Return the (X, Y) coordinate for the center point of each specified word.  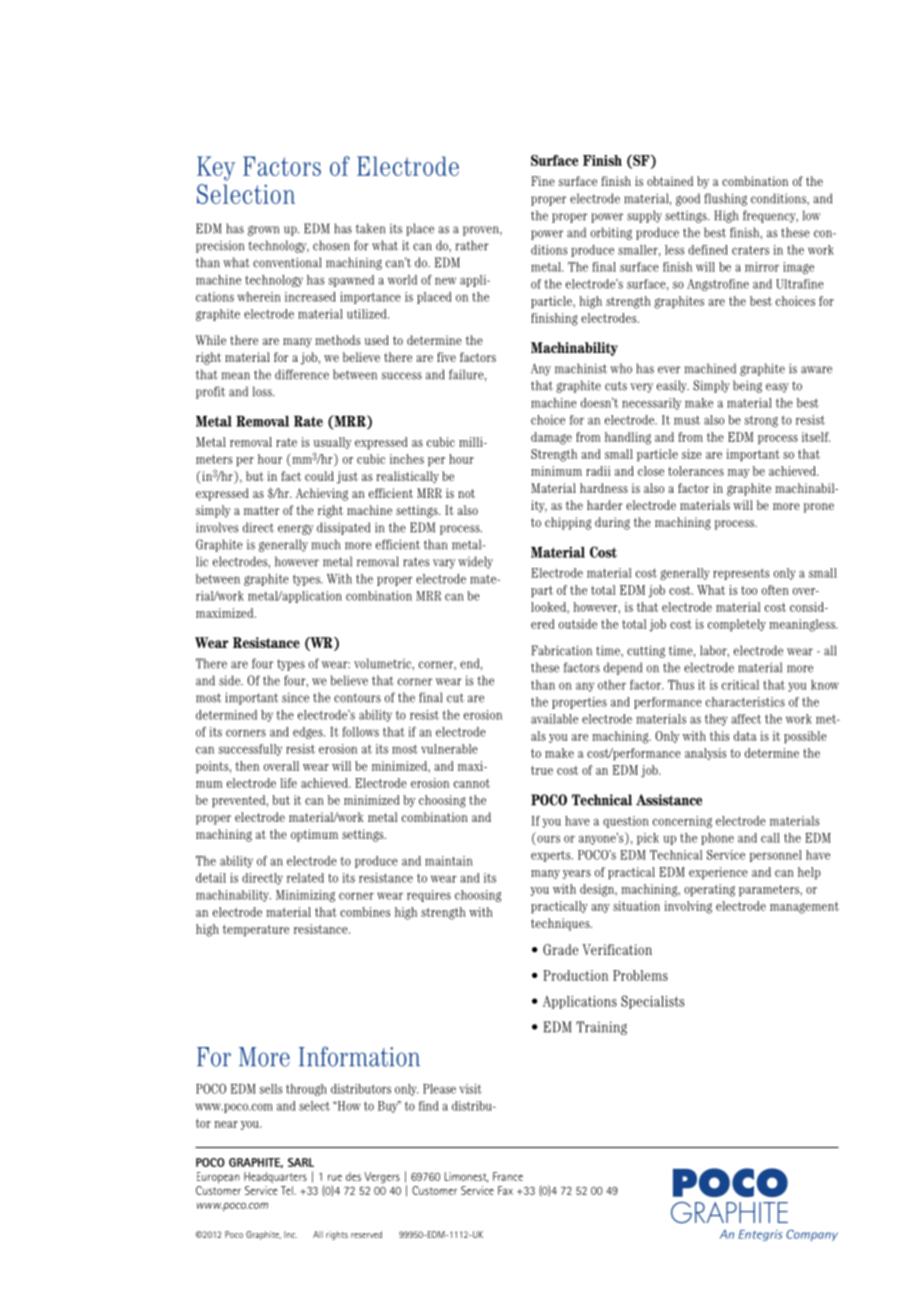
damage (551, 438)
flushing (725, 199)
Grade (560, 950)
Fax (505, 1190)
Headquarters (275, 1177)
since (295, 697)
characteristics (745, 702)
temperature (256, 931)
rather (472, 245)
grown (263, 230)
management (804, 908)
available (554, 719)
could (319, 476)
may (738, 473)
